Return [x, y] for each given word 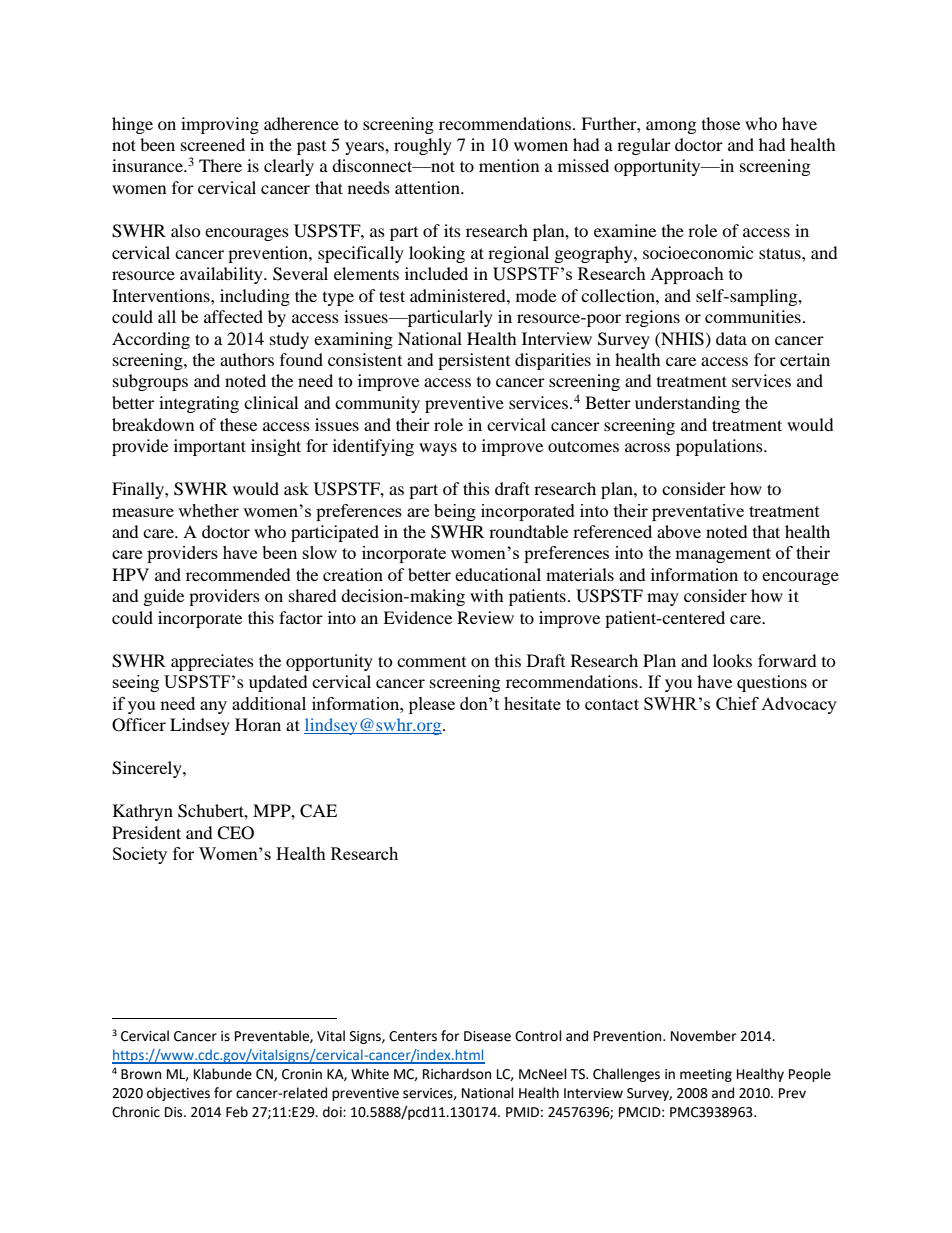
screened [213, 144]
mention [509, 165]
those [721, 123]
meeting [706, 1075]
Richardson [457, 1074]
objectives [178, 1094]
